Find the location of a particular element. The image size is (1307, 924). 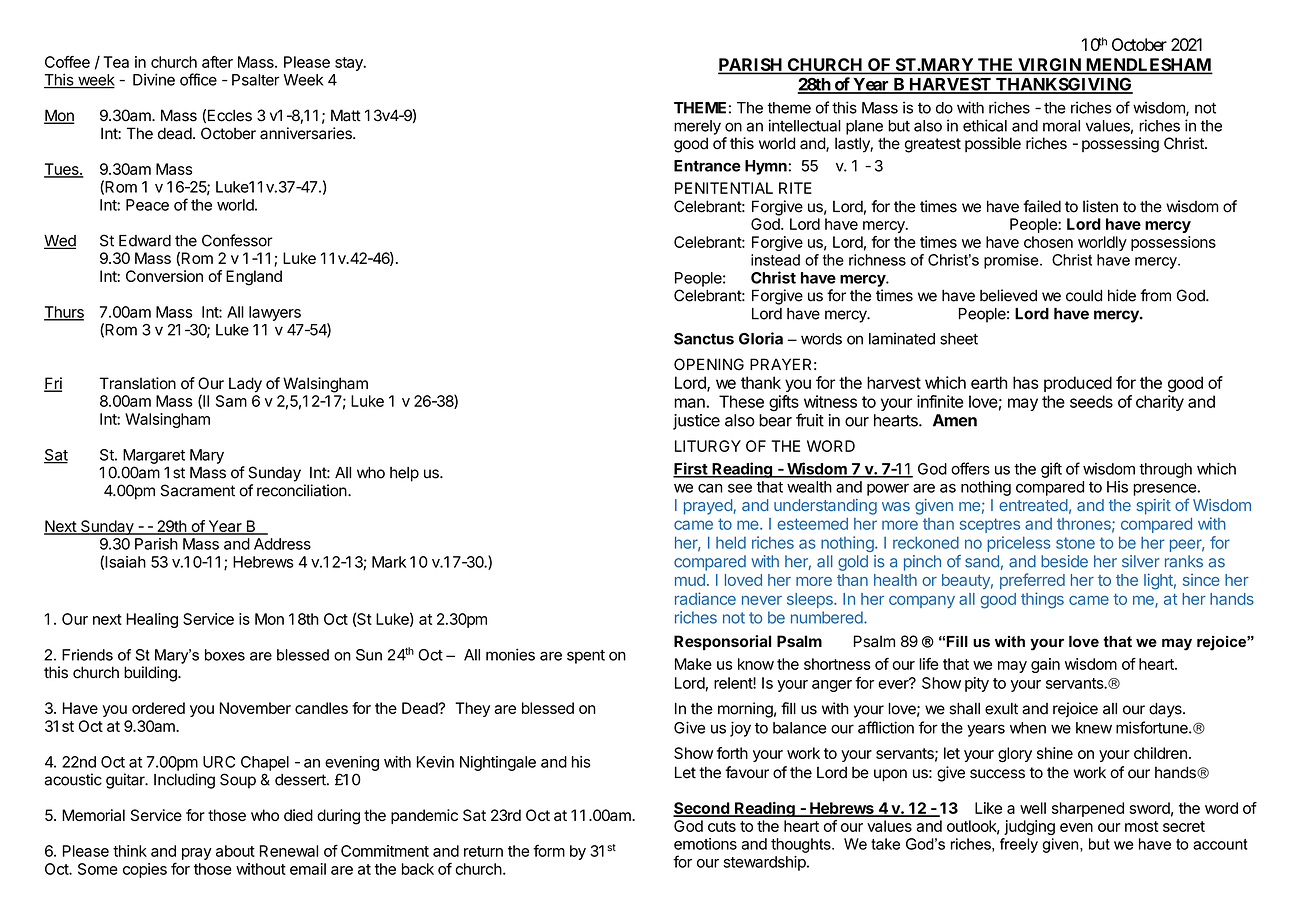

about is located at coordinates (235, 851).
